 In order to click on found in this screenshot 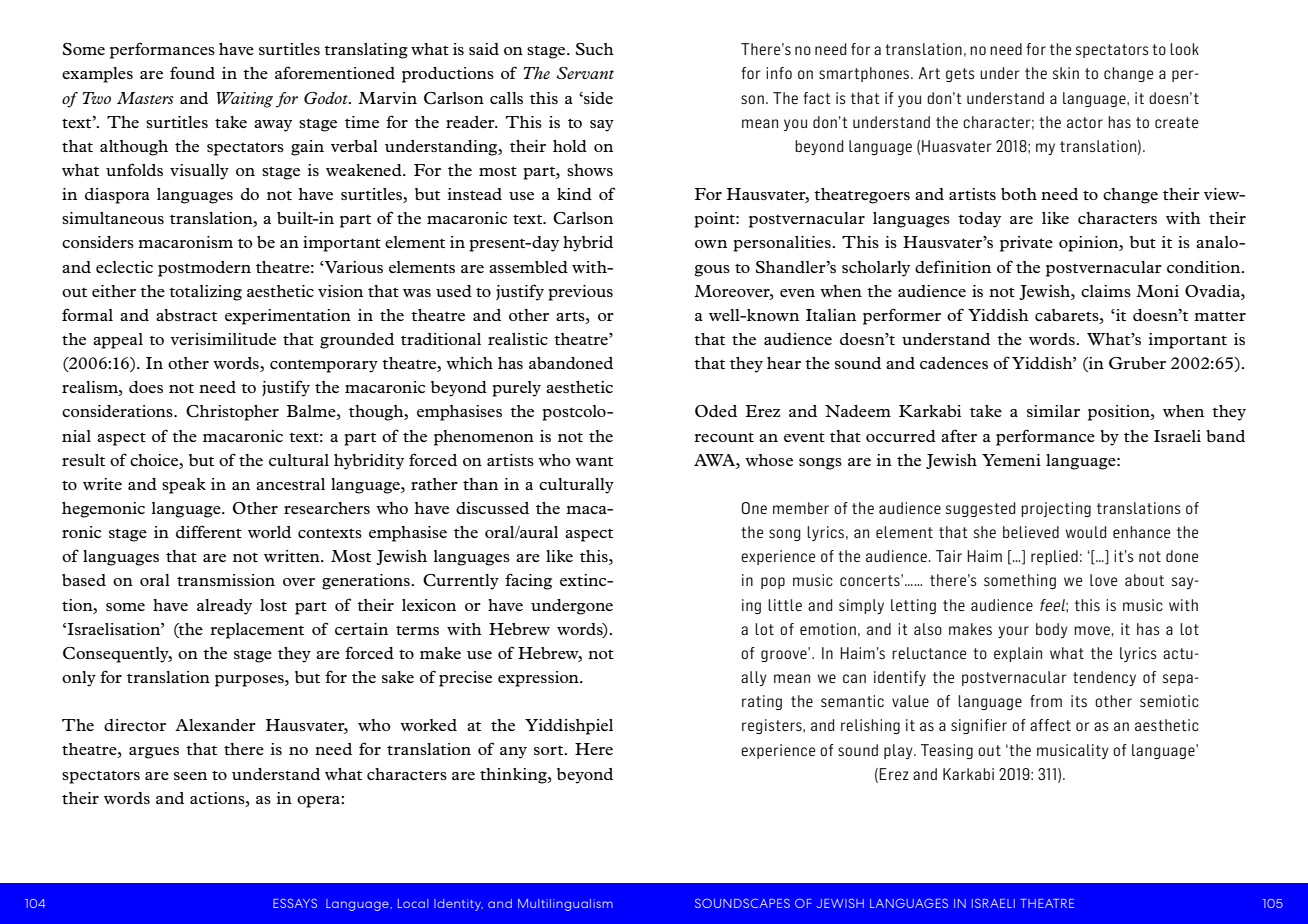, I will do `click(192, 72)`.
